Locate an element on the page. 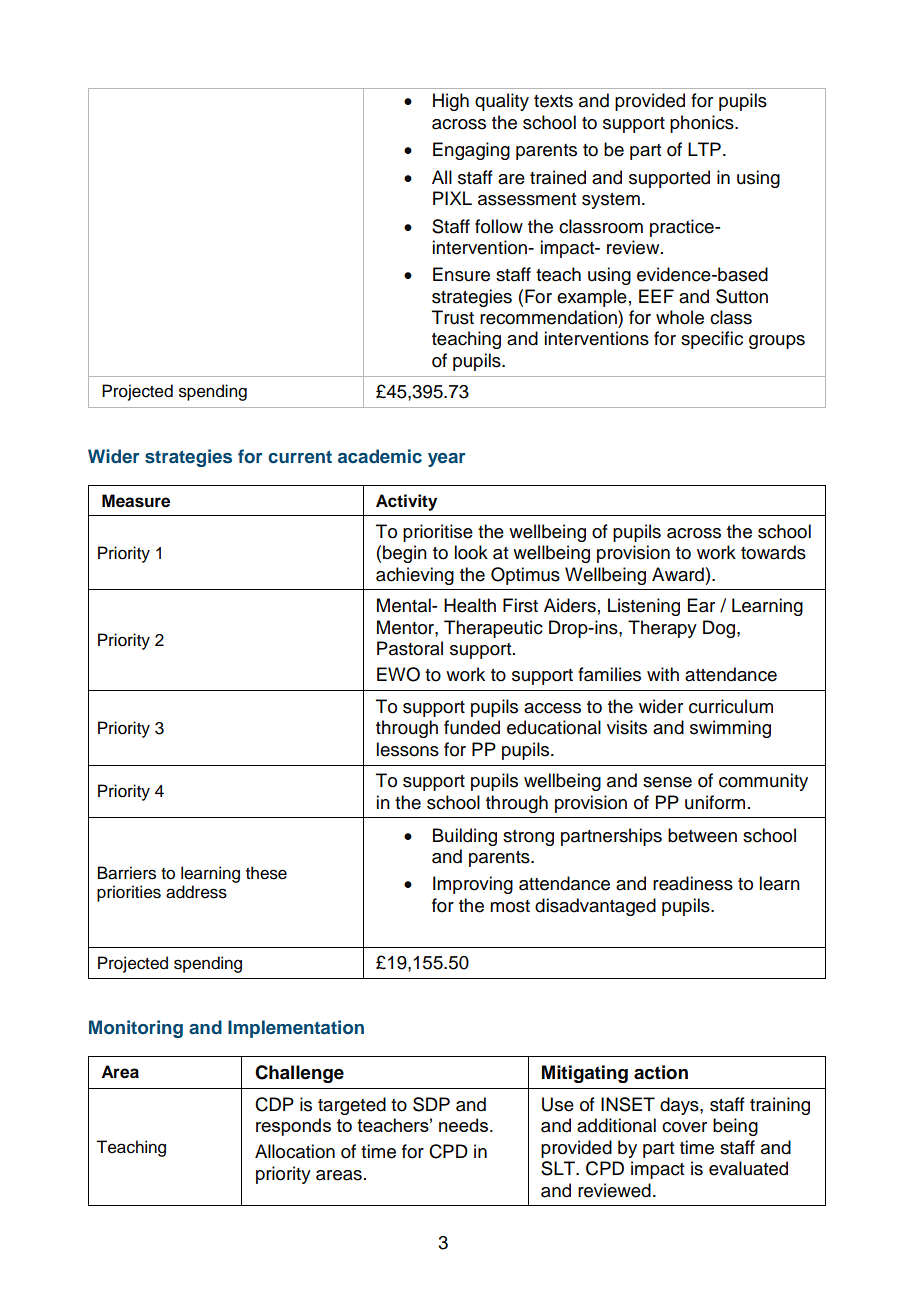 The height and width of the page is (1308, 924). prioritise is located at coordinates (438, 533).
